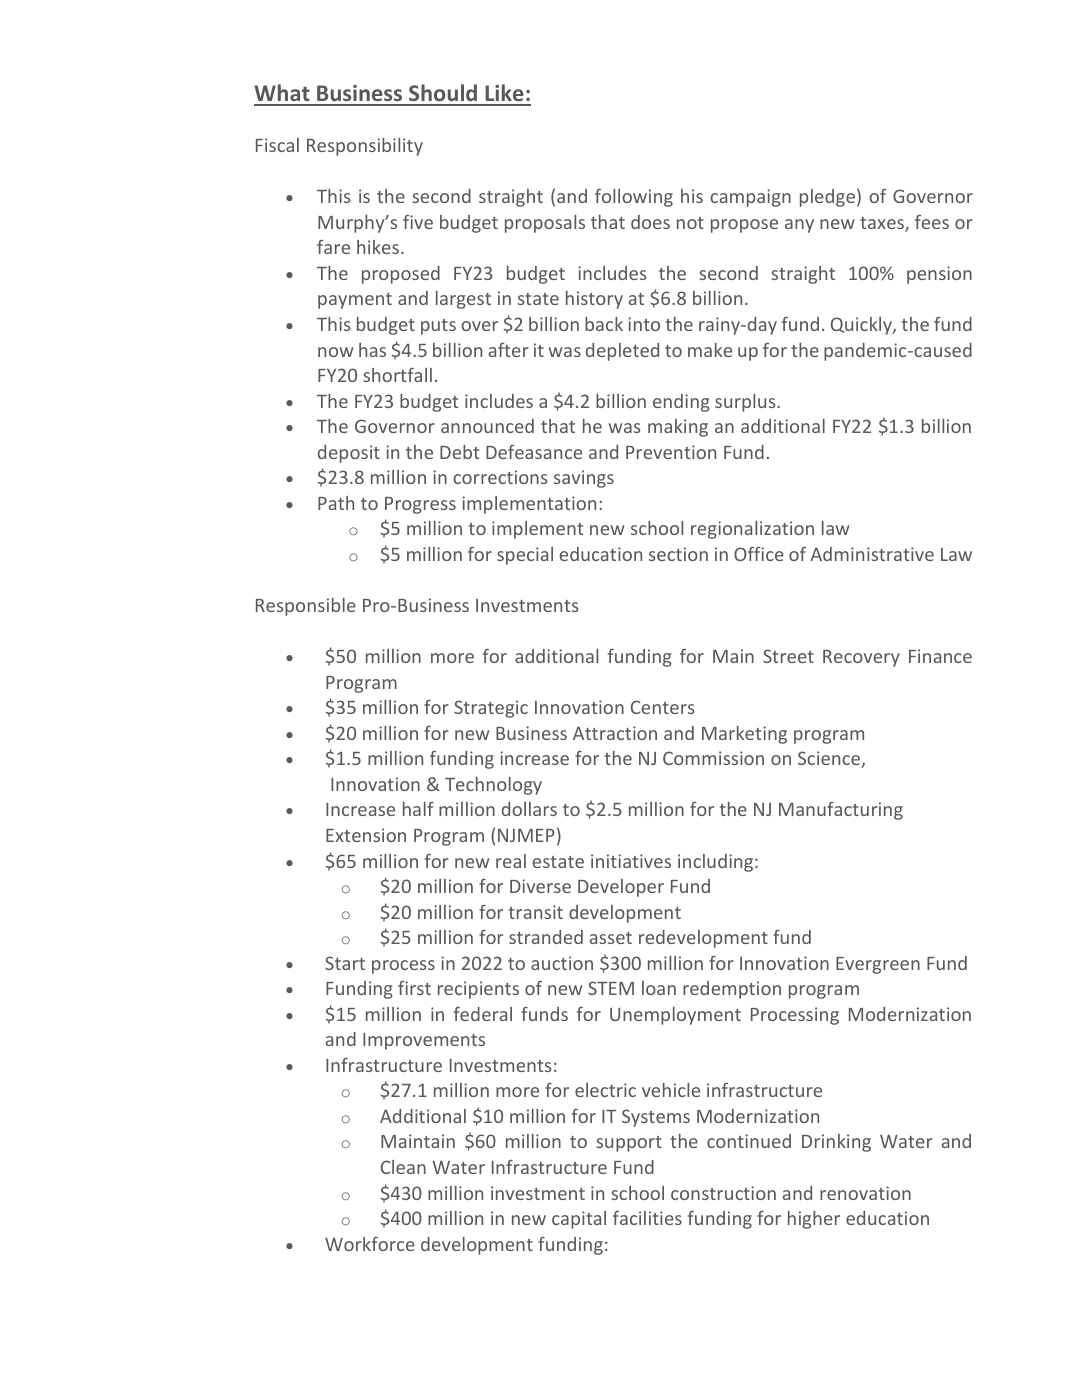 The height and width of the screenshot is (1381, 1067). What do you see at coordinates (615, 733) in the screenshot?
I see `Attraction` at bounding box center [615, 733].
